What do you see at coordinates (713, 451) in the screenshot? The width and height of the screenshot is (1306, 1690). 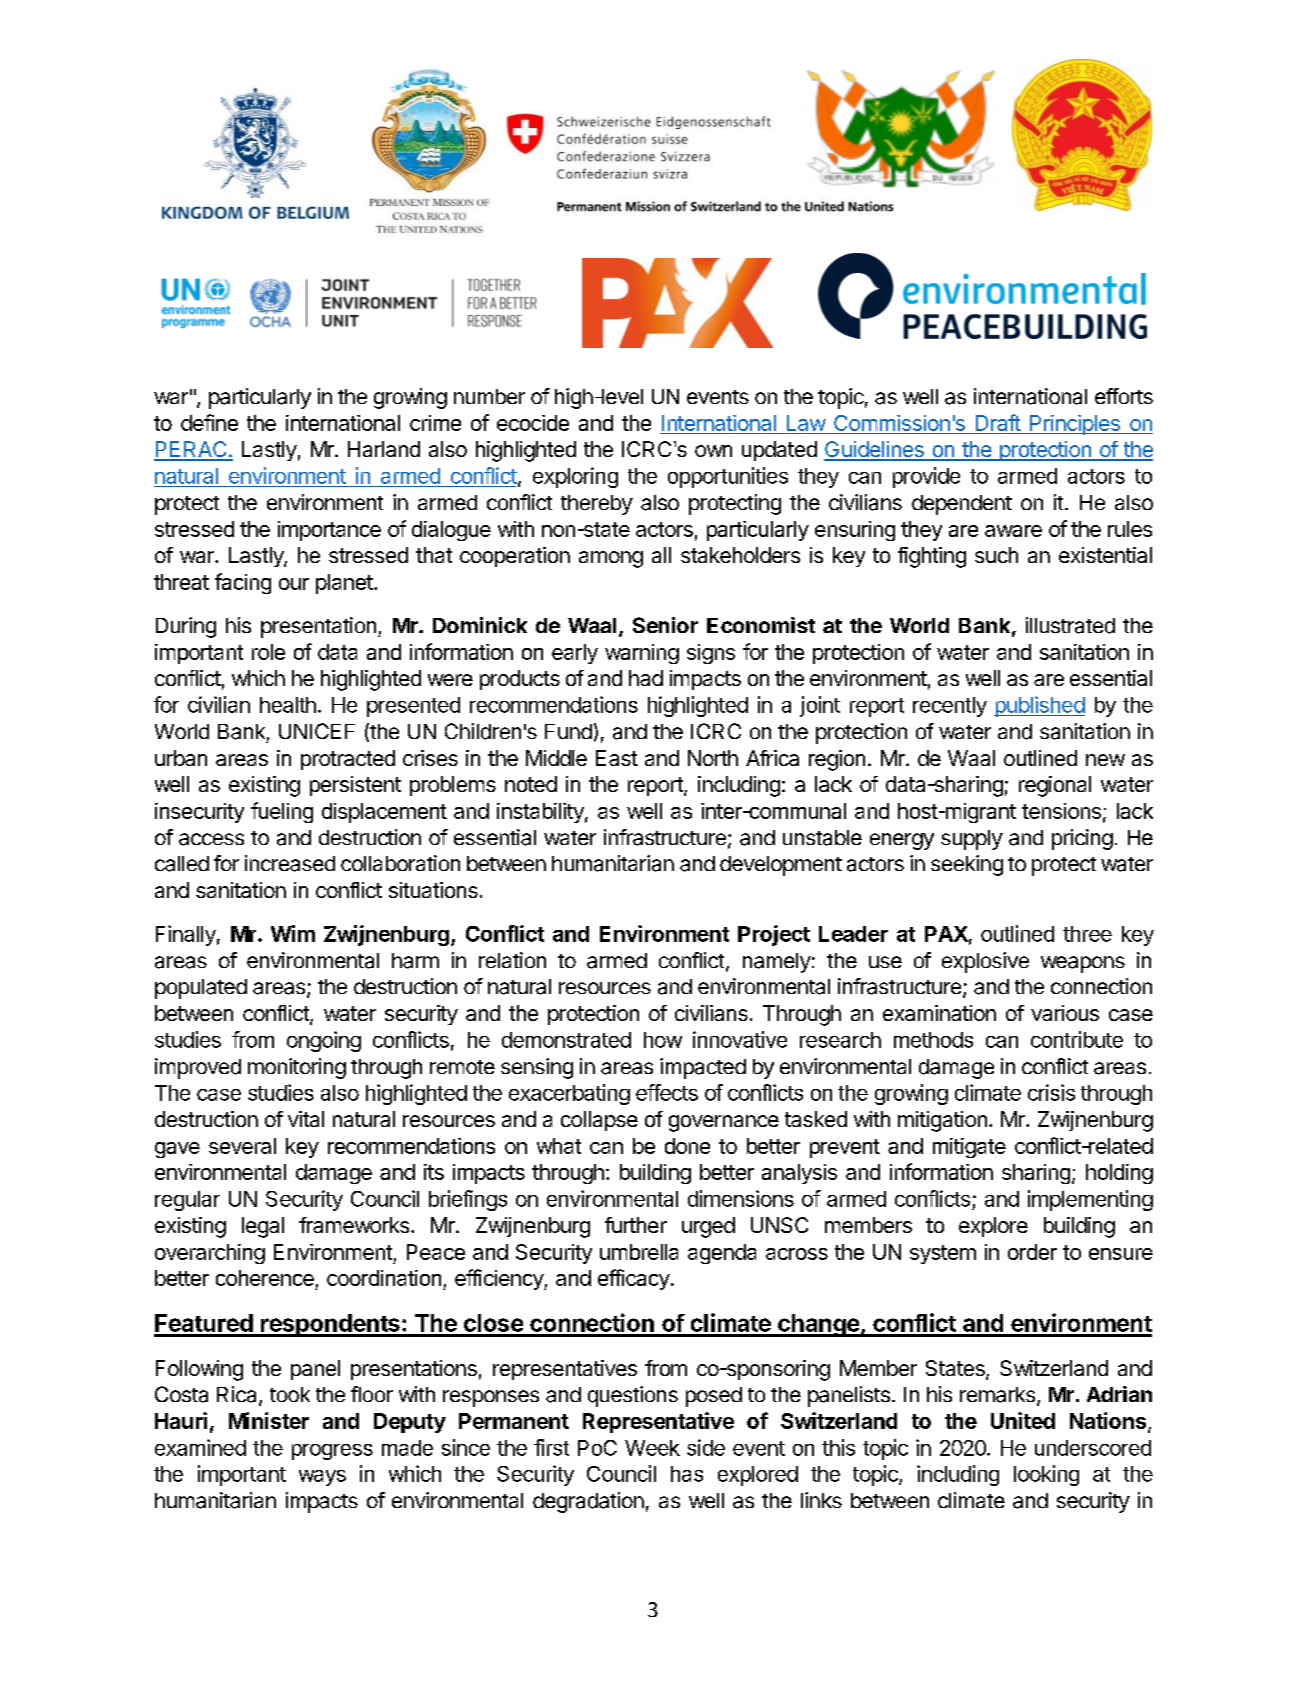 I see `own` at bounding box center [713, 451].
